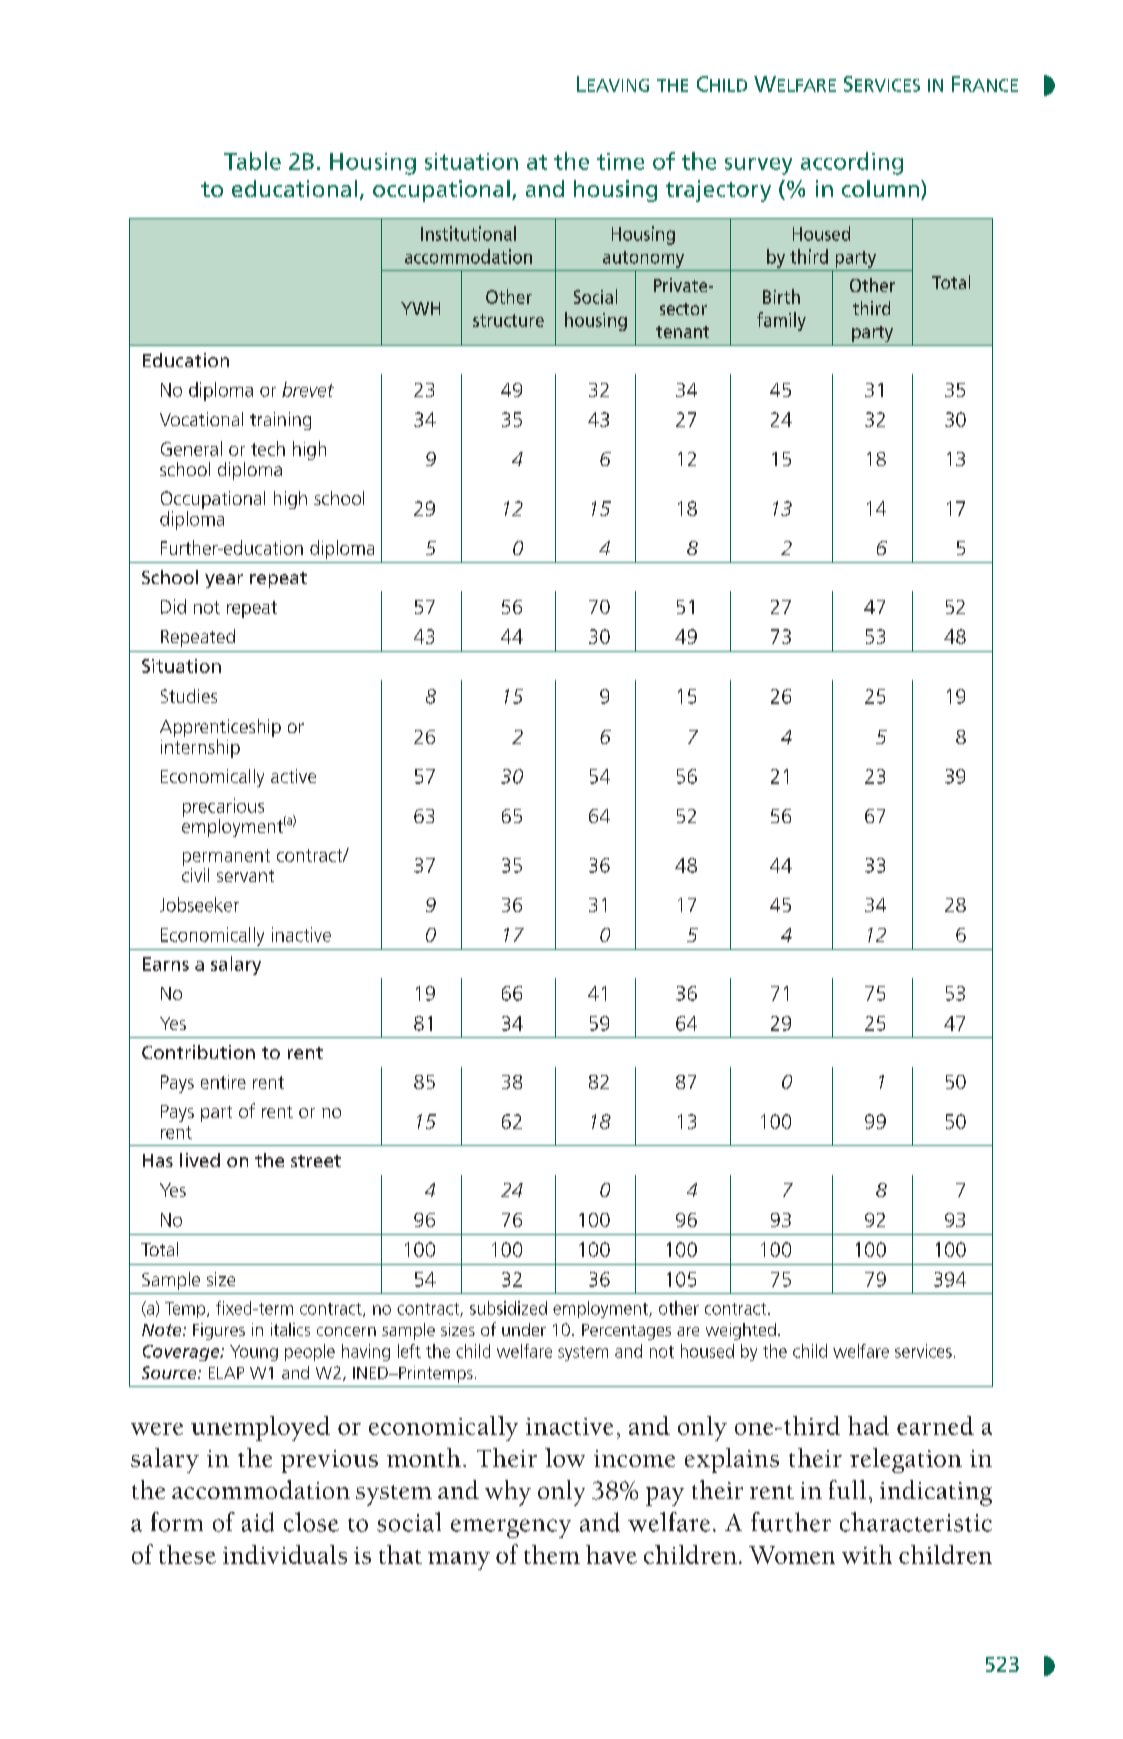 The width and height of the screenshot is (1123, 1739). I want to click on weighted, so click(741, 1331).
